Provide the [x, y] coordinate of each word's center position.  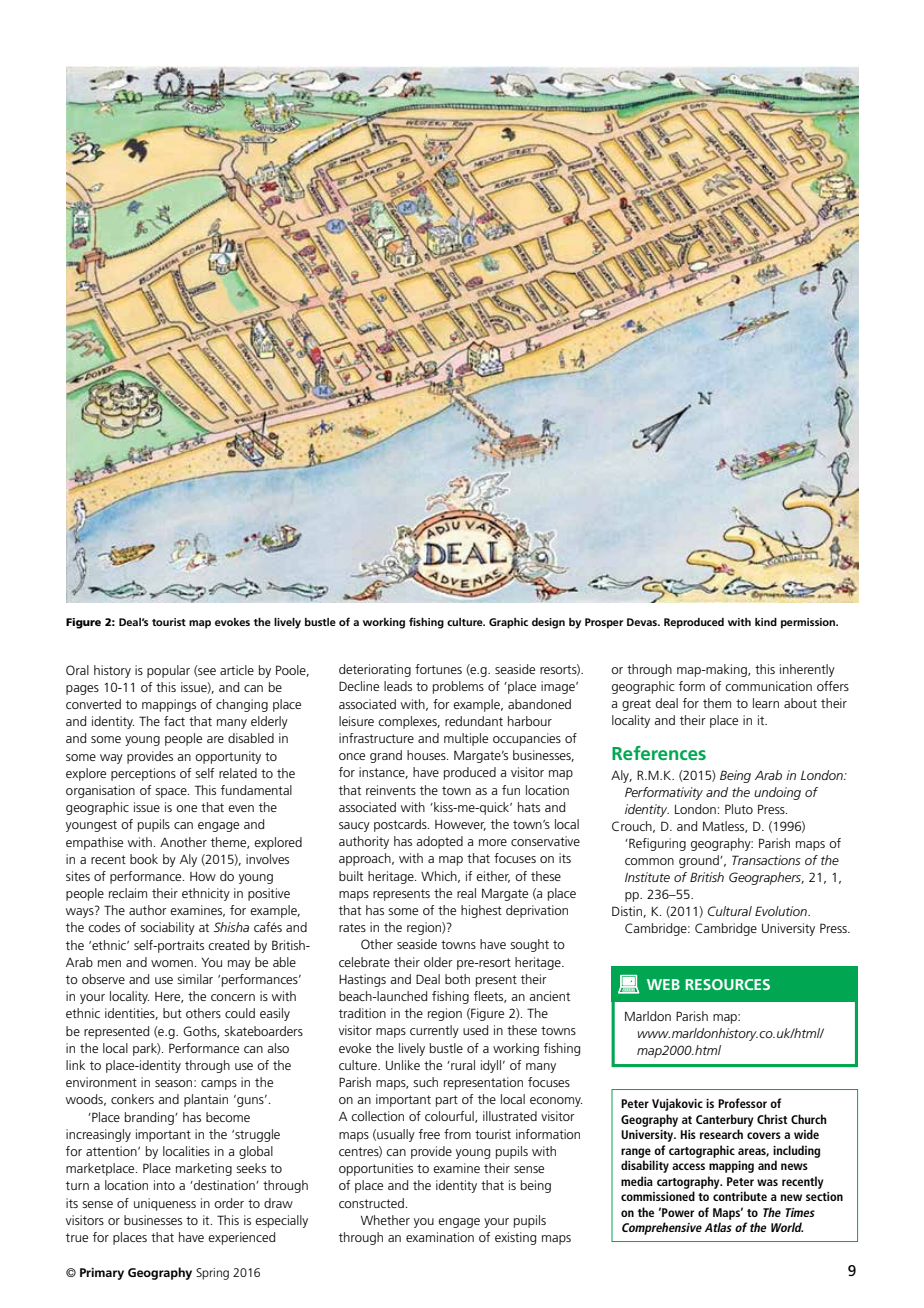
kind [766, 622]
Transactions [766, 860]
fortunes [438, 669]
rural [462, 1065]
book [144, 859]
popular [168, 671]
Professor [742, 1103]
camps [219, 1085]
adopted [439, 842]
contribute [740, 1196]
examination [440, 1237]
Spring [212, 1274]
